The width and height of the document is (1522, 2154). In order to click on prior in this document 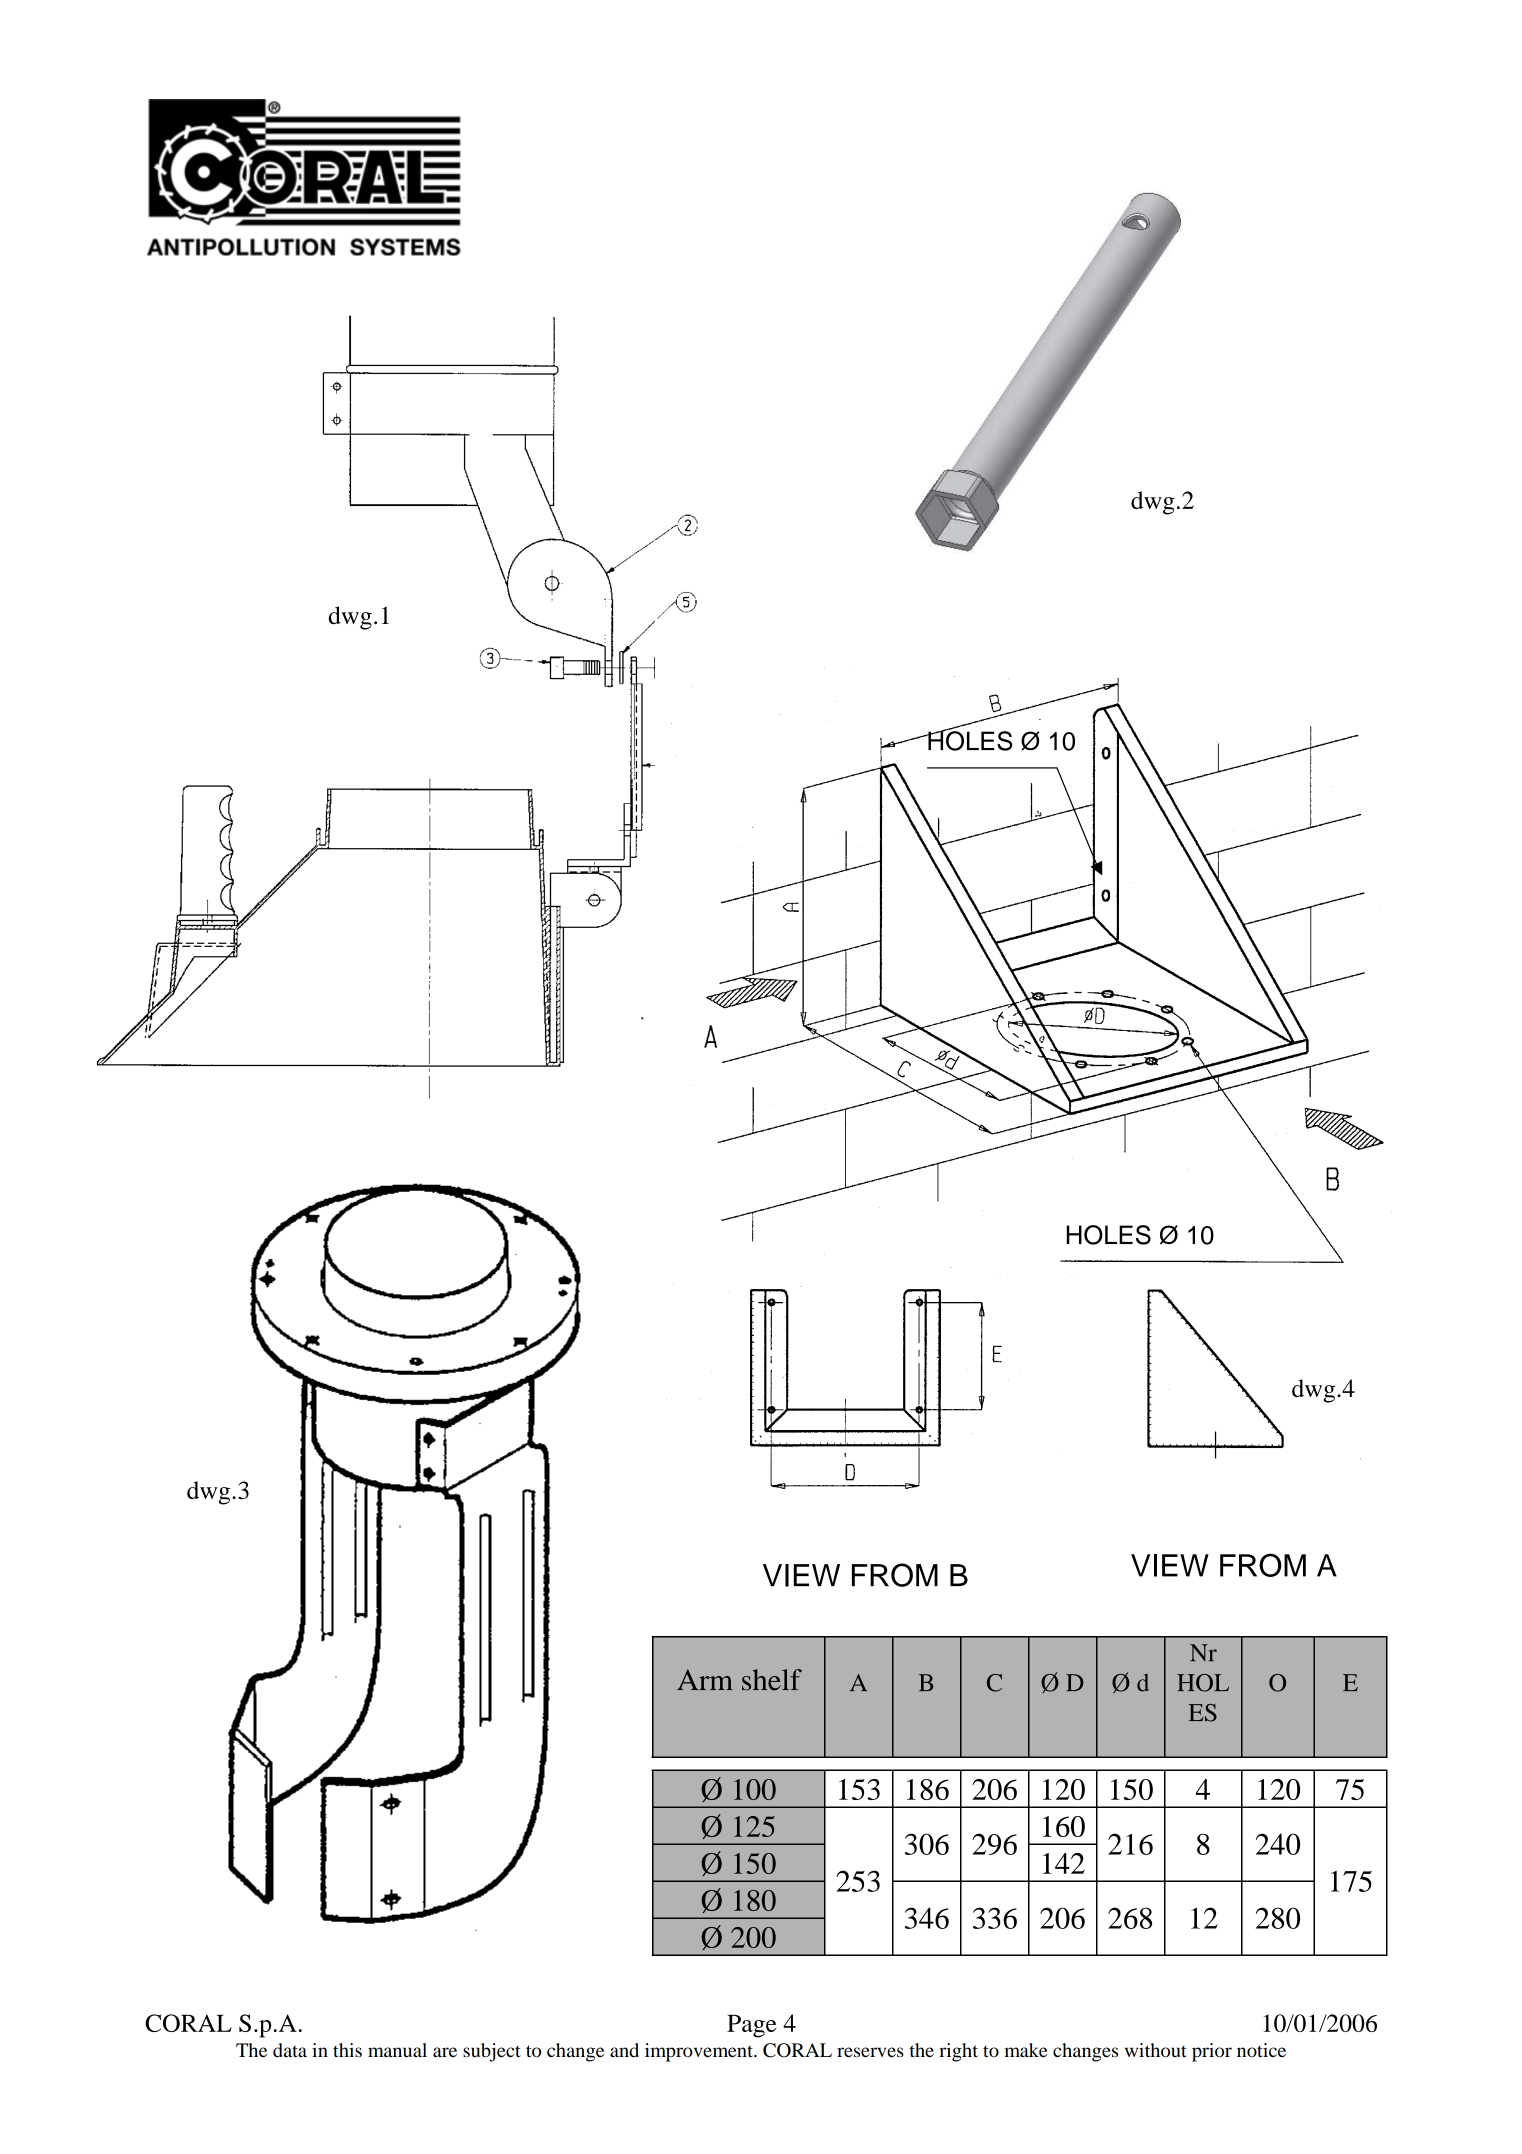, I will do `click(1212, 2052)`.
